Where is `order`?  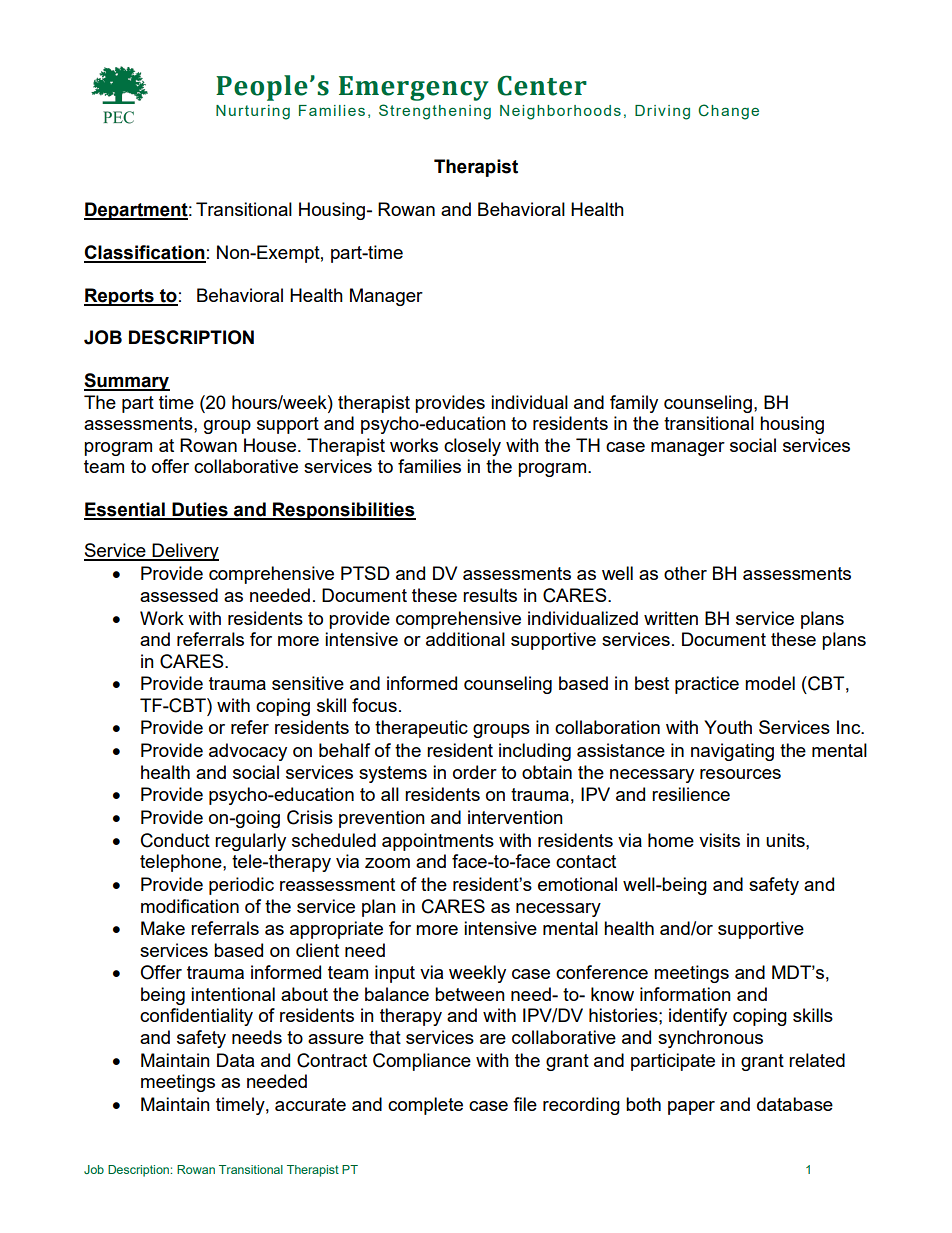
order is located at coordinates (475, 772).
